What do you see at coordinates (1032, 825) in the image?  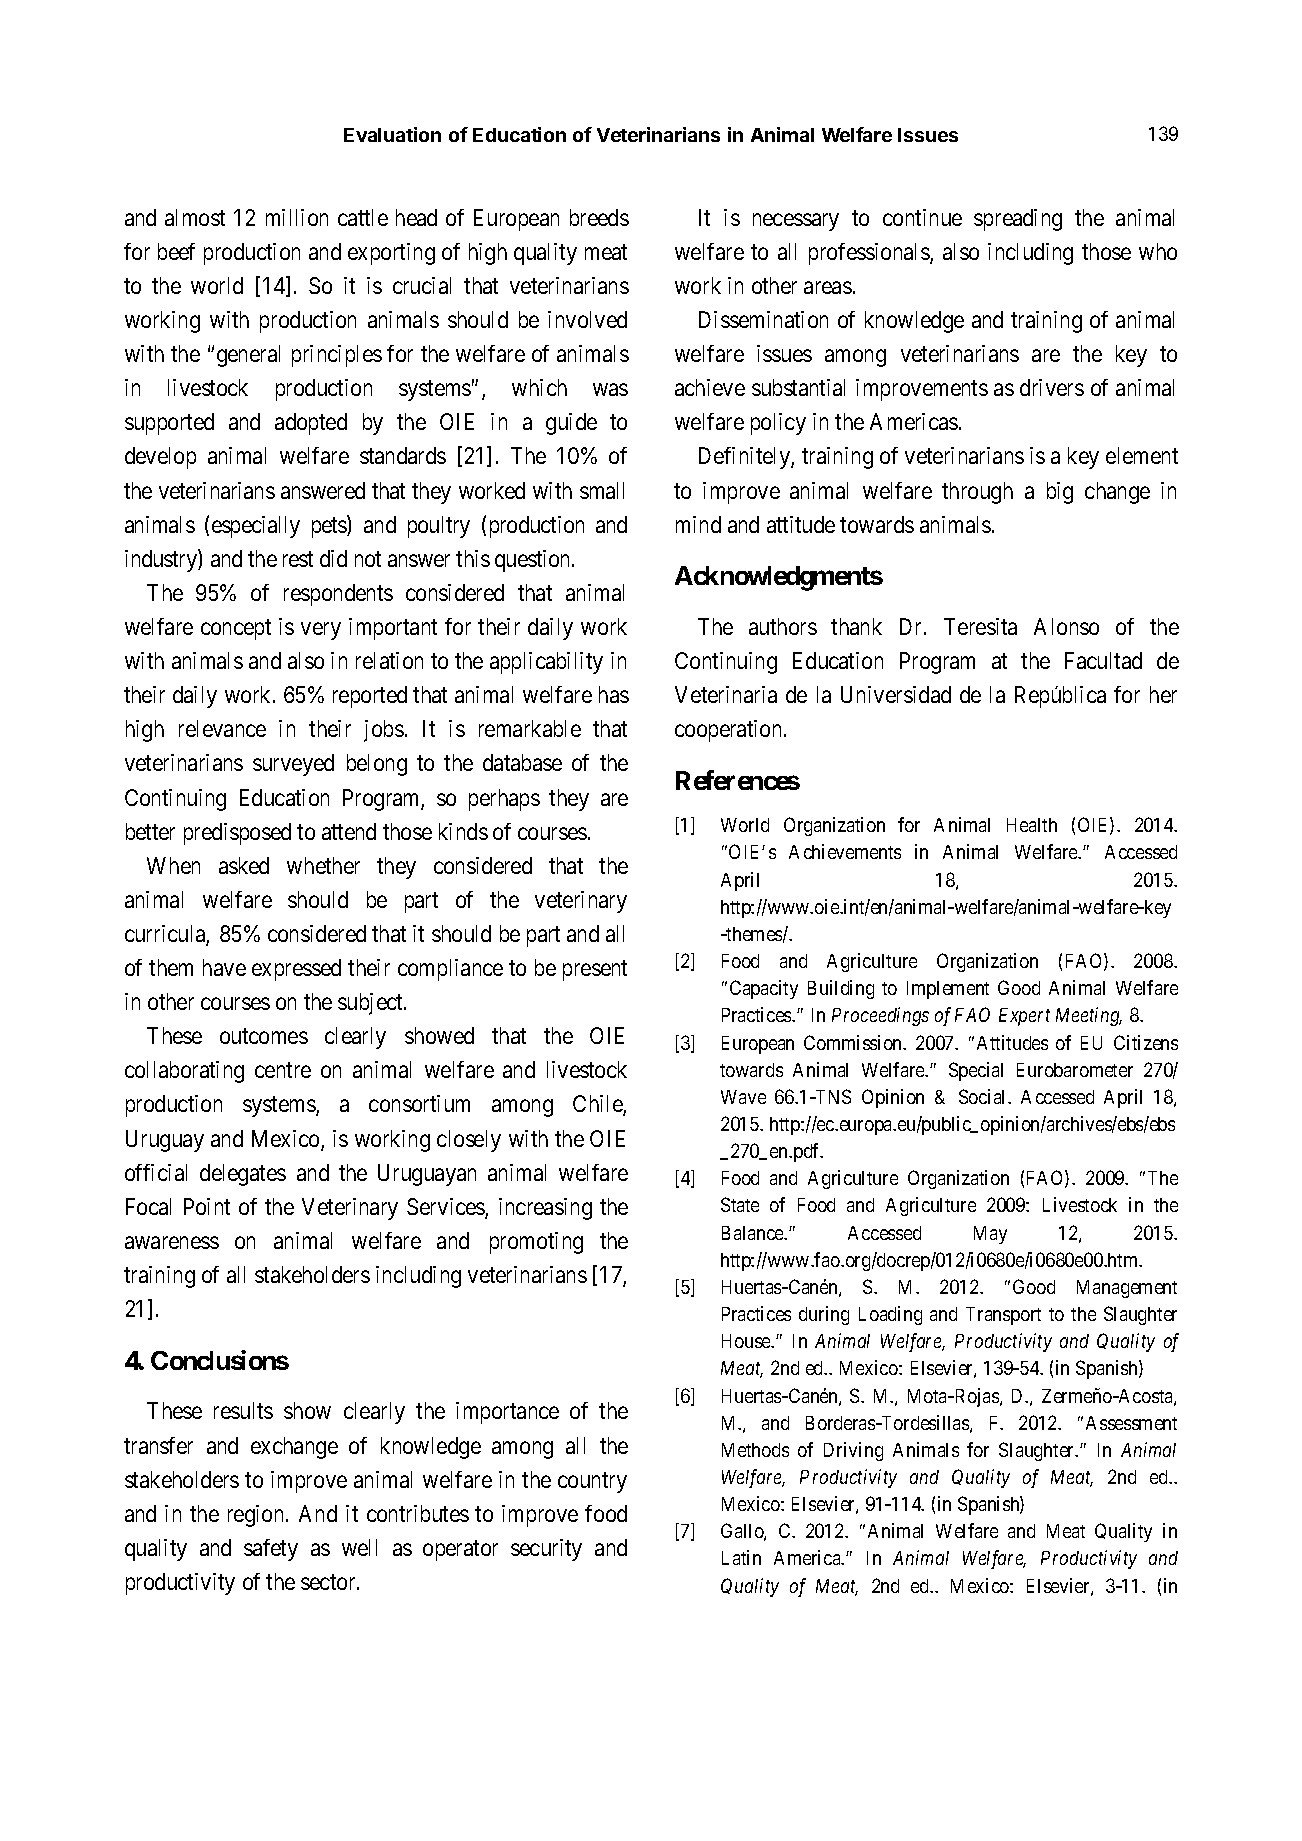 I see `Health` at bounding box center [1032, 825].
